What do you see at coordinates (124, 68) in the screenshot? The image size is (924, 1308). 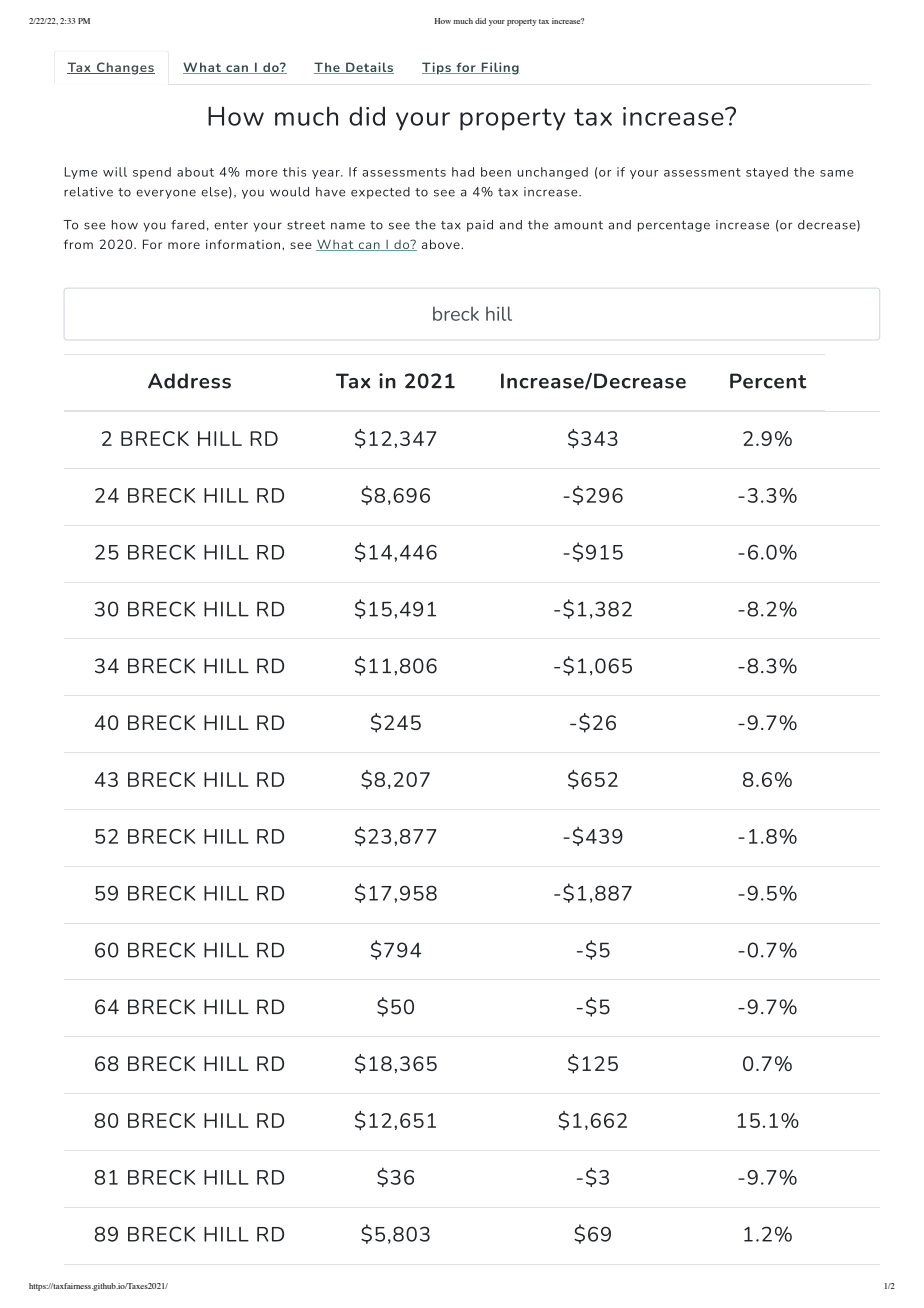 I see `Changes` at bounding box center [124, 68].
